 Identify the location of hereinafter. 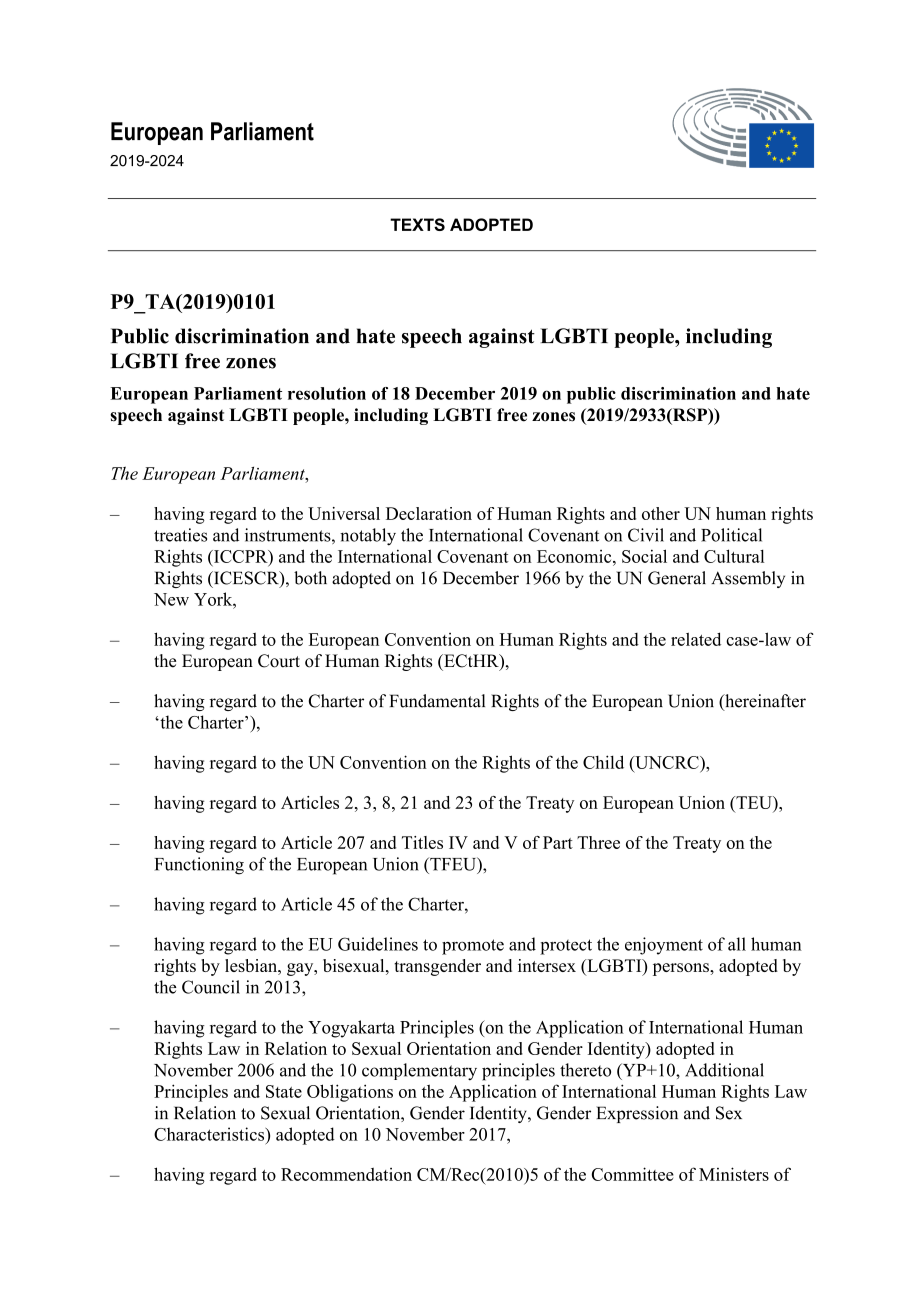
(764, 702).
